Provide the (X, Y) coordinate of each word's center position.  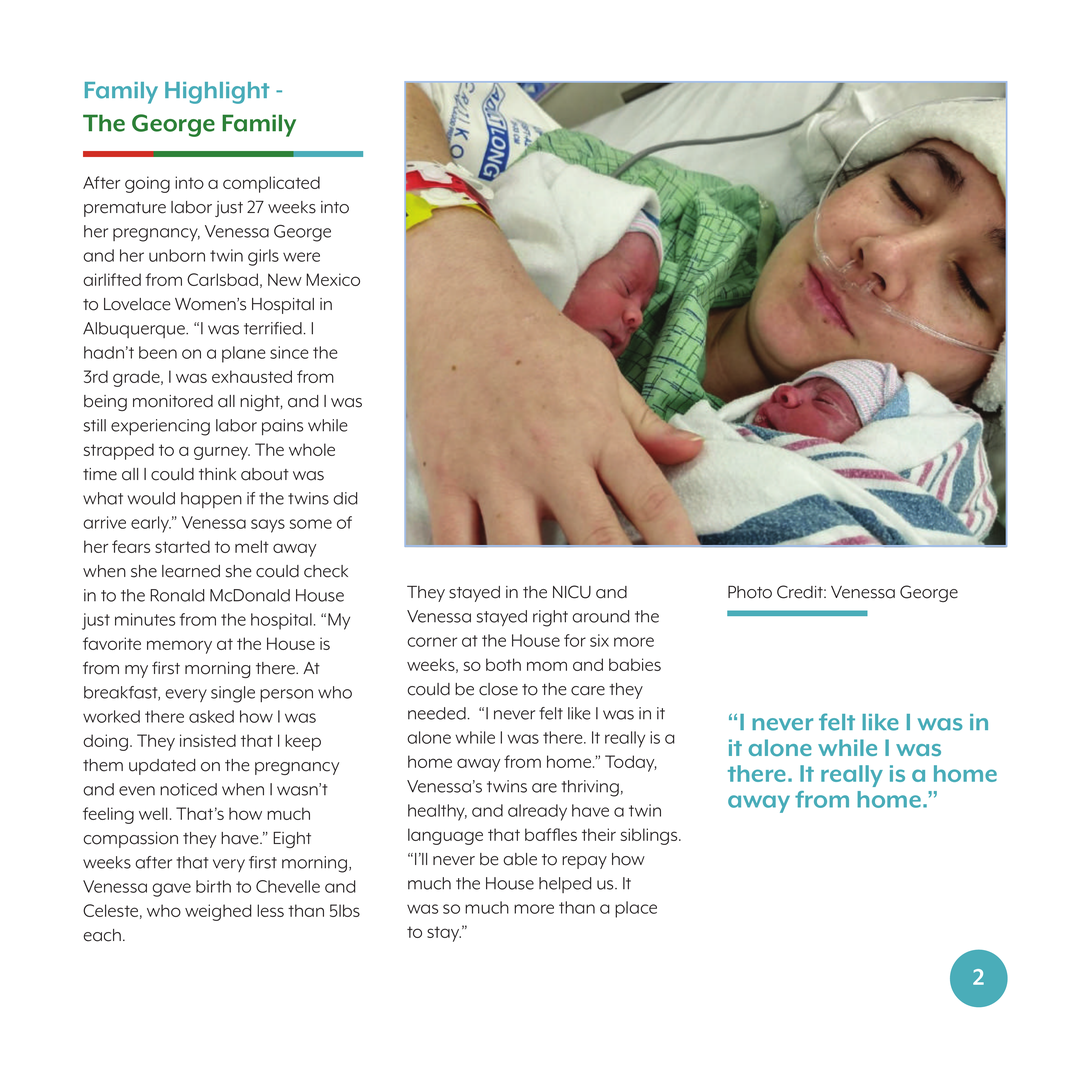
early (151, 524)
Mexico (333, 279)
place (636, 909)
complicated (271, 184)
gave (171, 890)
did (345, 498)
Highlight (217, 93)
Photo (750, 592)
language (445, 836)
